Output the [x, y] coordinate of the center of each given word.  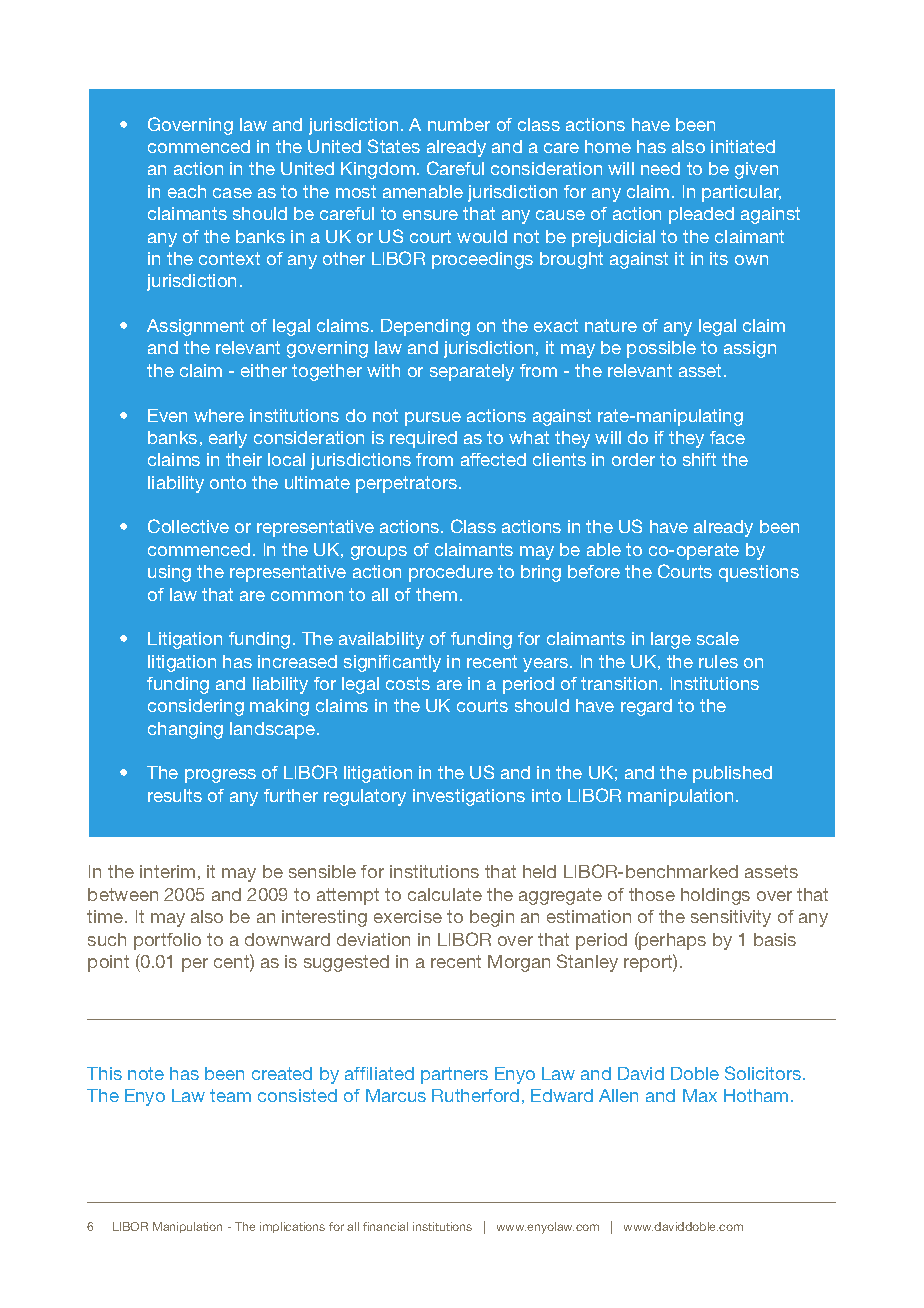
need [660, 168]
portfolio [167, 941]
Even [167, 415]
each [187, 191]
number [459, 124]
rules [718, 661]
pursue [433, 419]
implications [292, 1227]
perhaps [672, 941]
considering [196, 707]
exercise [408, 916]
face [727, 437]
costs [408, 683]
